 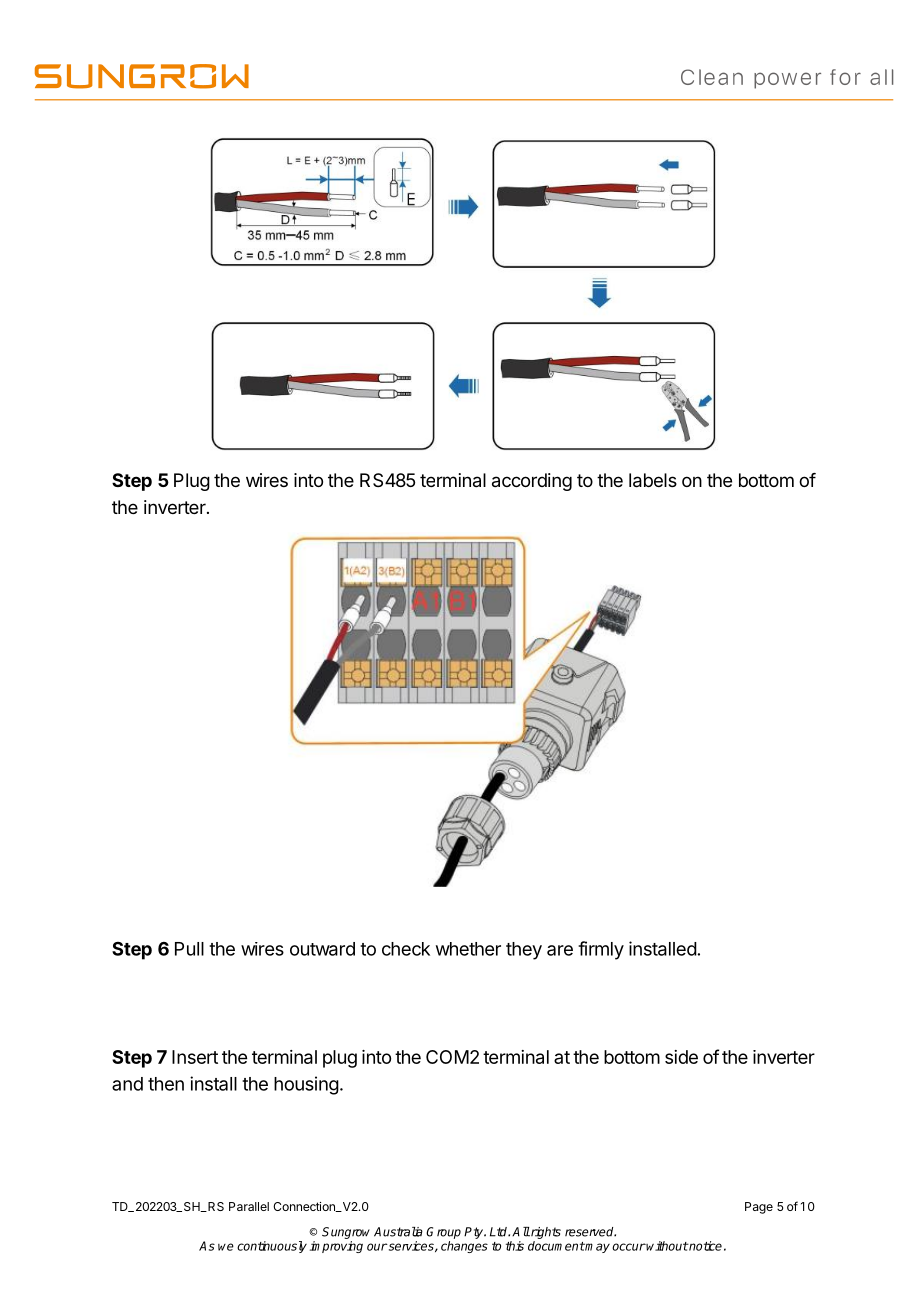 I want to click on Parallel, so click(x=249, y=1206).
